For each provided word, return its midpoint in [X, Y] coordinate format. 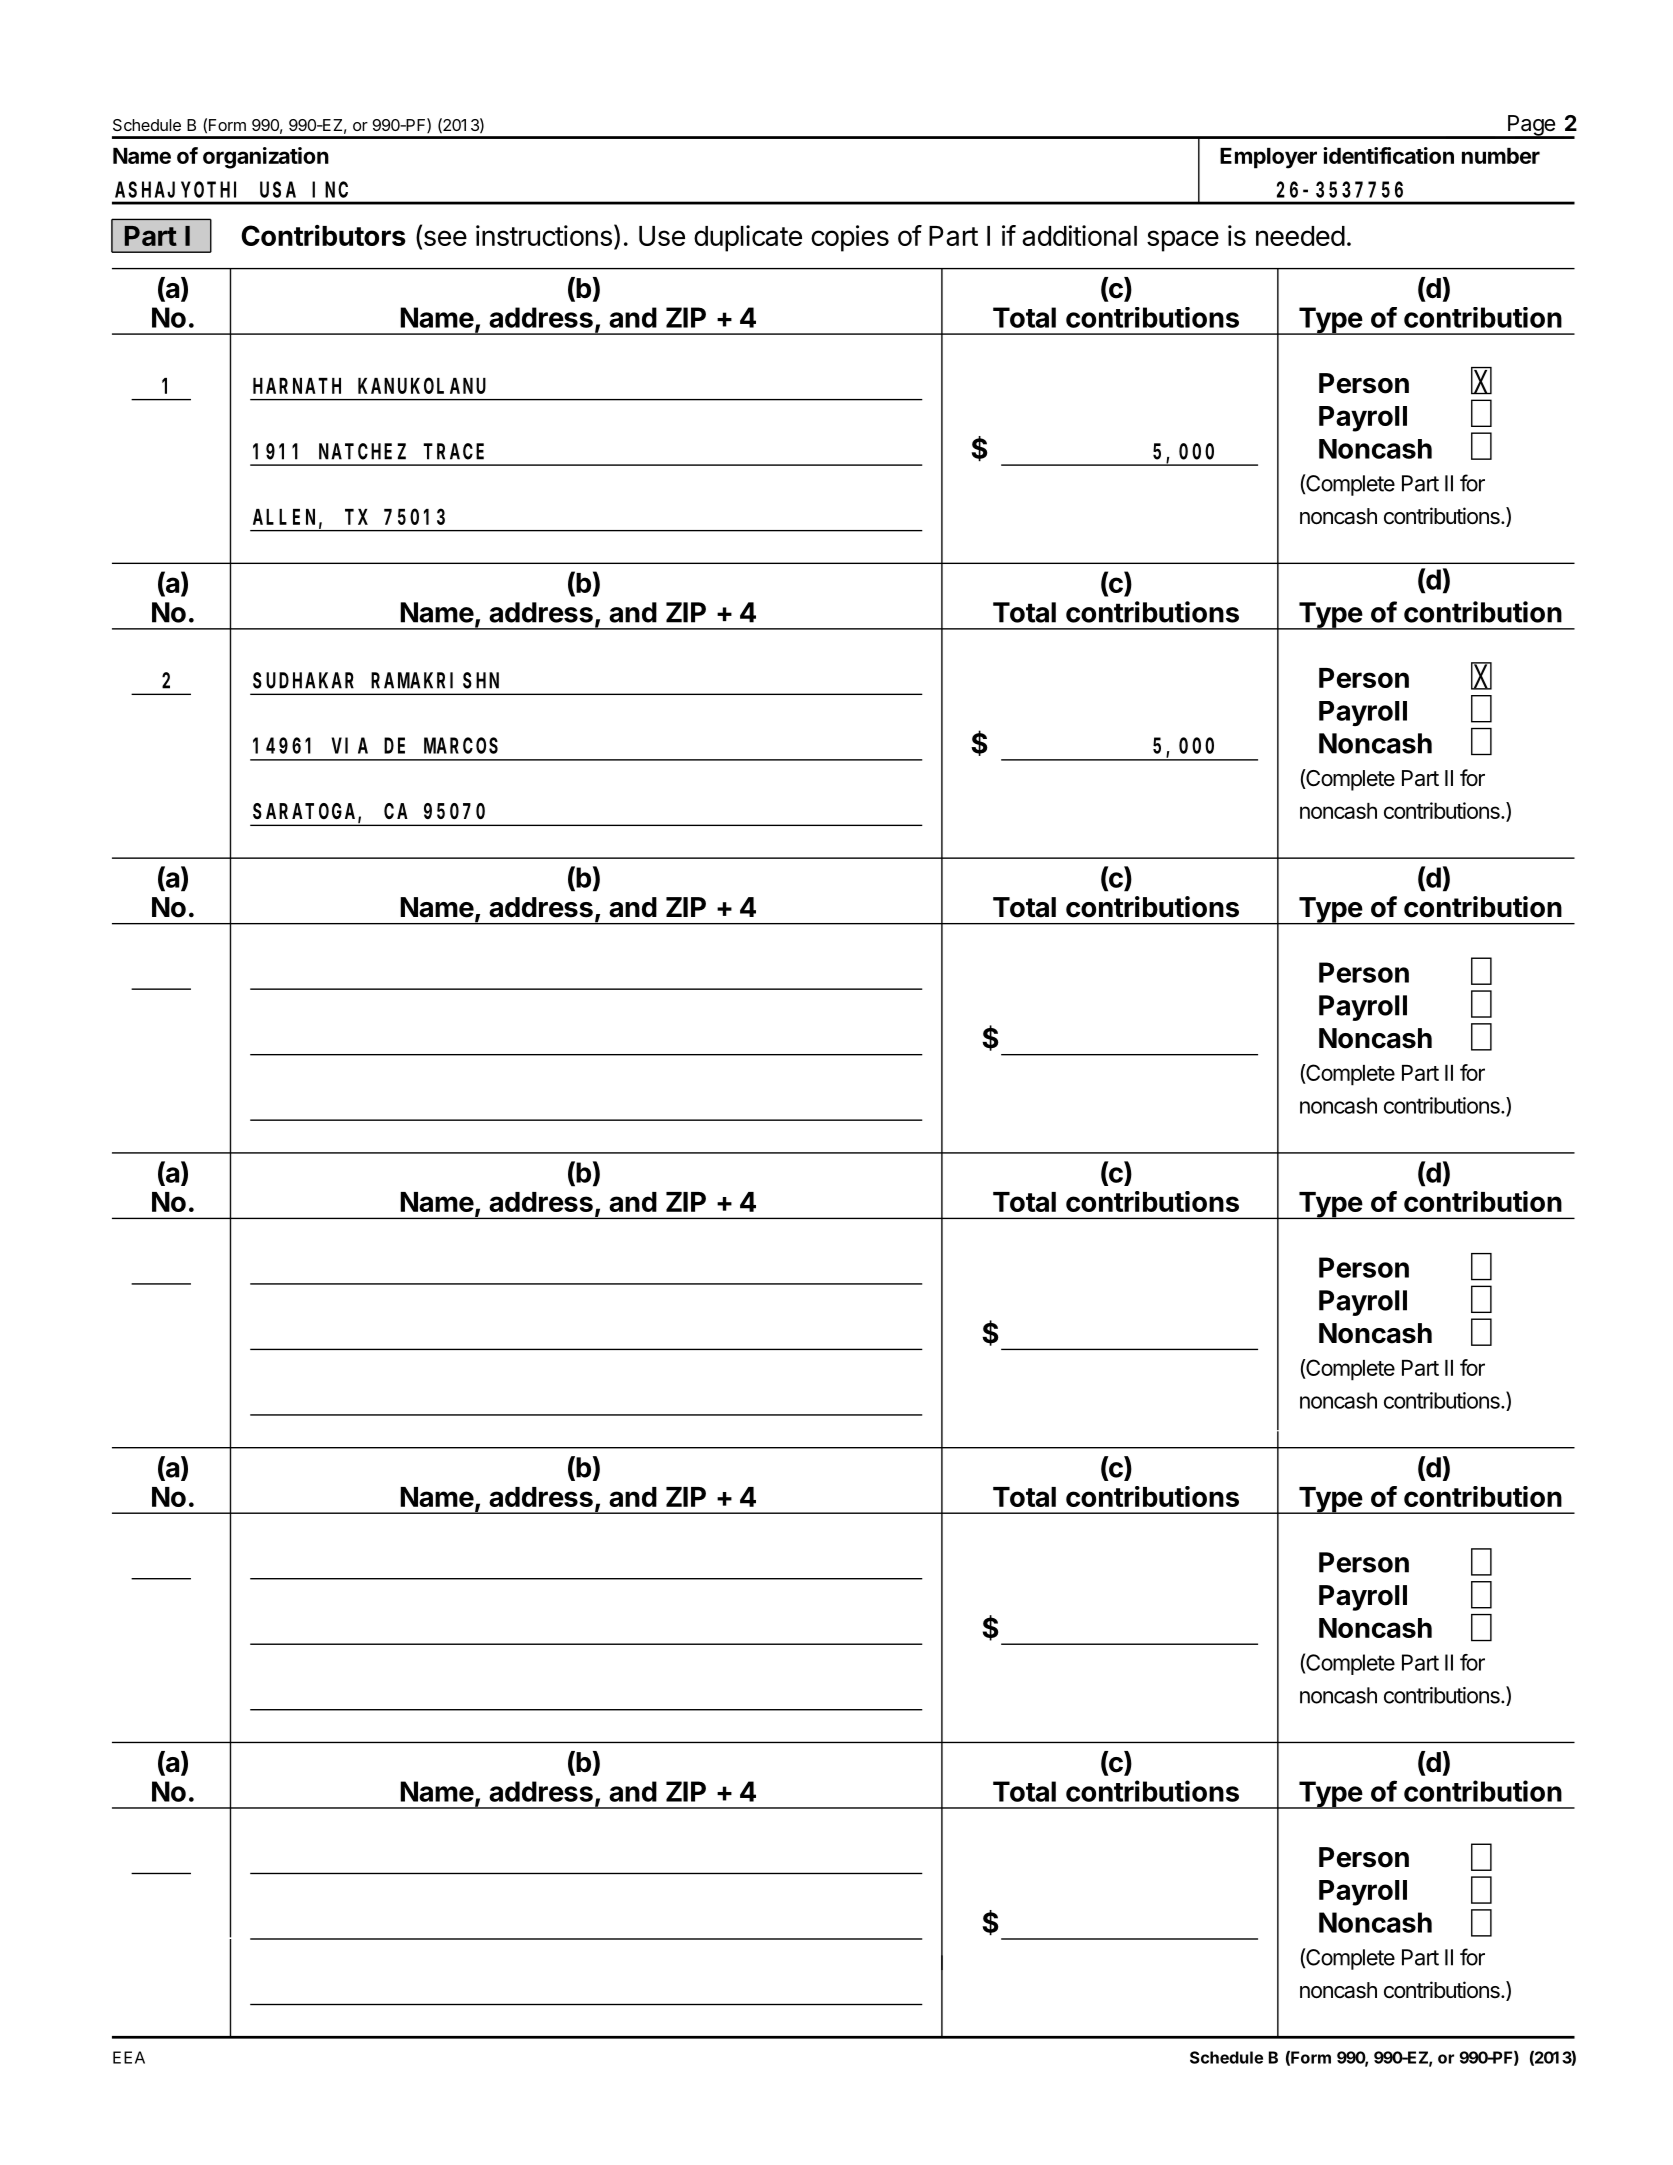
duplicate [748, 238]
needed [1300, 236]
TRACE [453, 452]
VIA [350, 746]
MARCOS [461, 746]
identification [1388, 155]
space [1183, 241]
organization [266, 158]
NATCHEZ [362, 452]
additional [1079, 235]
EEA [129, 2057]
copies [850, 238]
